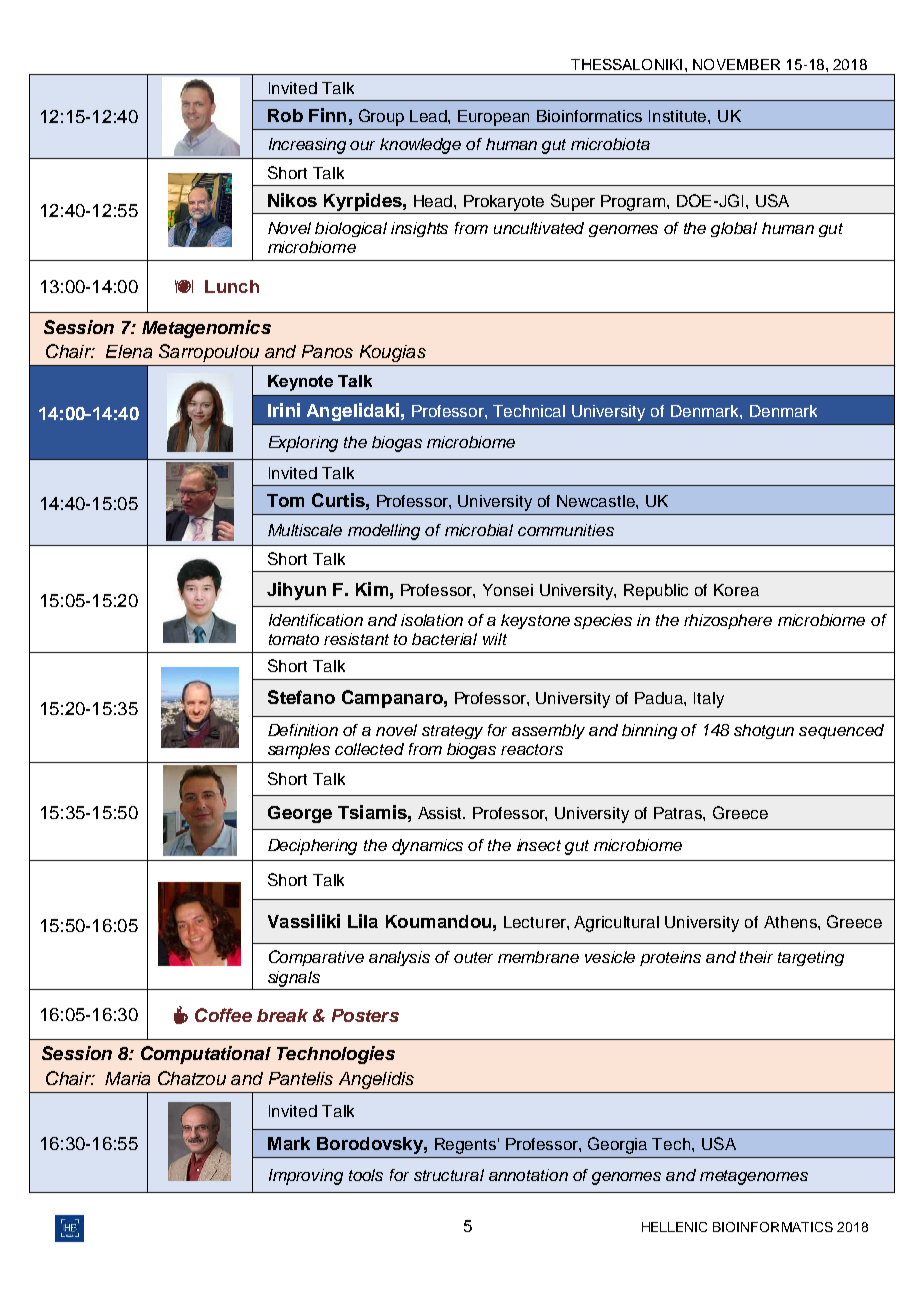 Image resolution: width=924 pixels, height=1307 pixels. What do you see at coordinates (206, 329) in the document?
I see `Metagenomics` at bounding box center [206, 329].
